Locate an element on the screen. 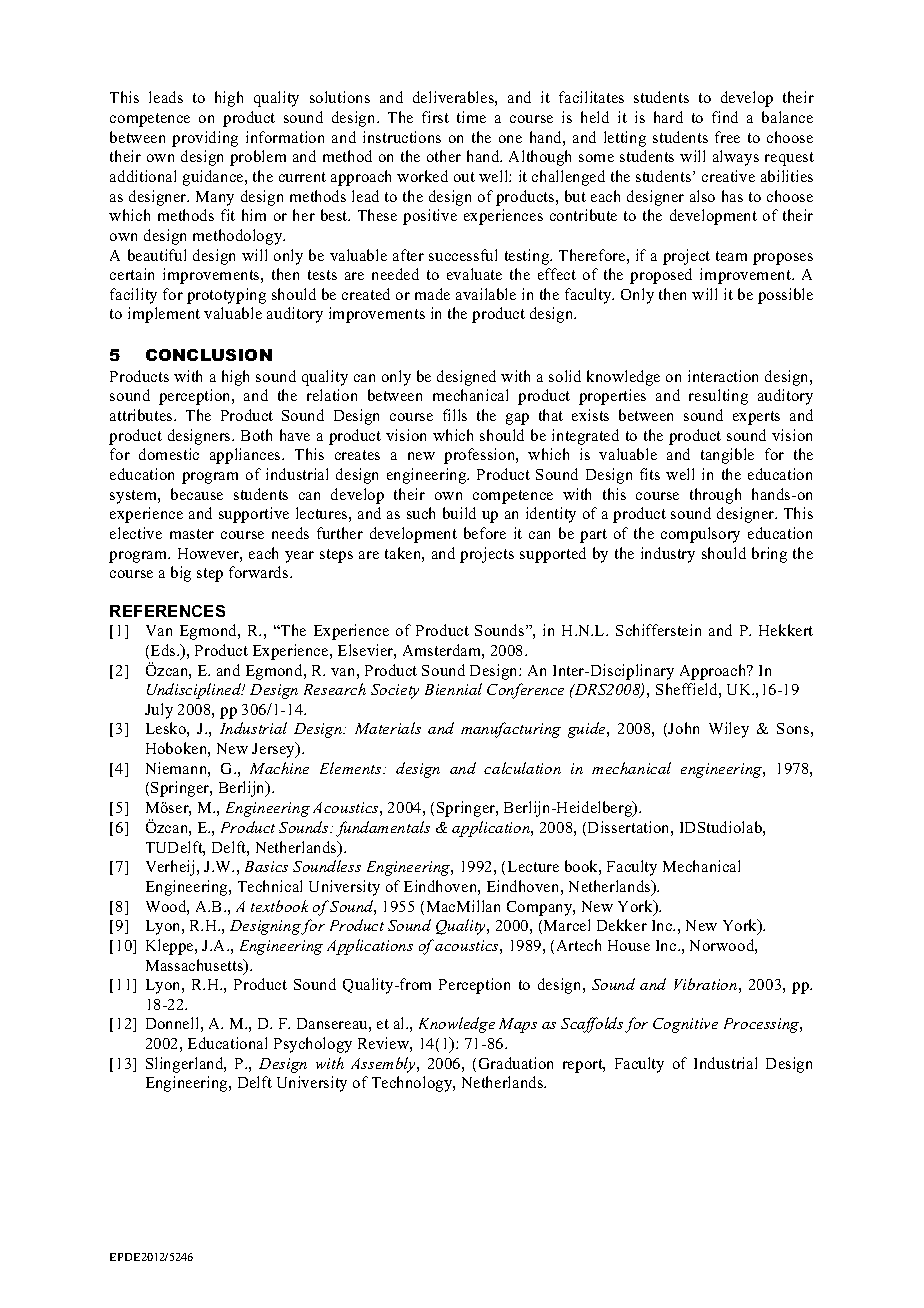  find is located at coordinates (725, 117).
